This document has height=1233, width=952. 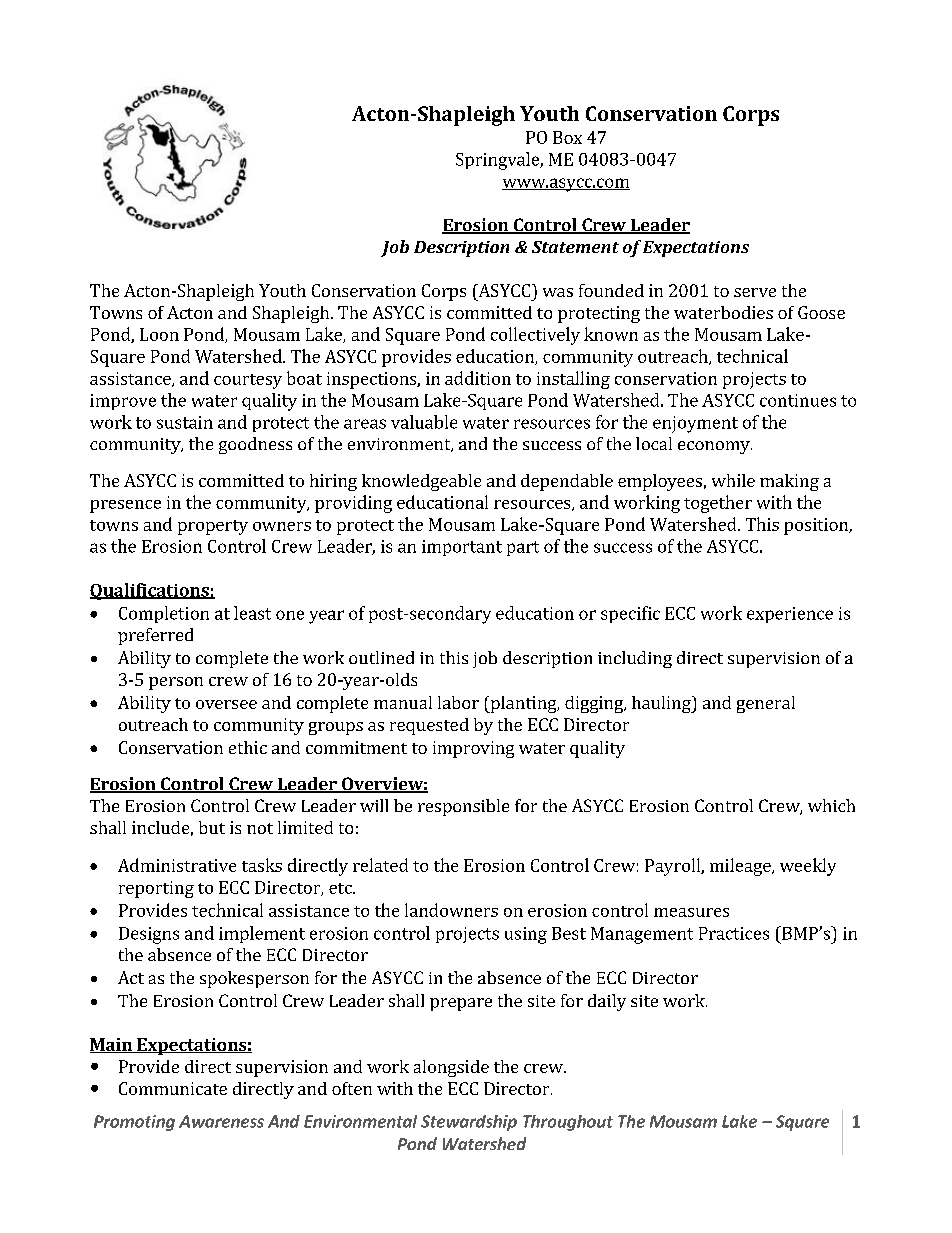 I want to click on outlined, so click(x=381, y=657).
